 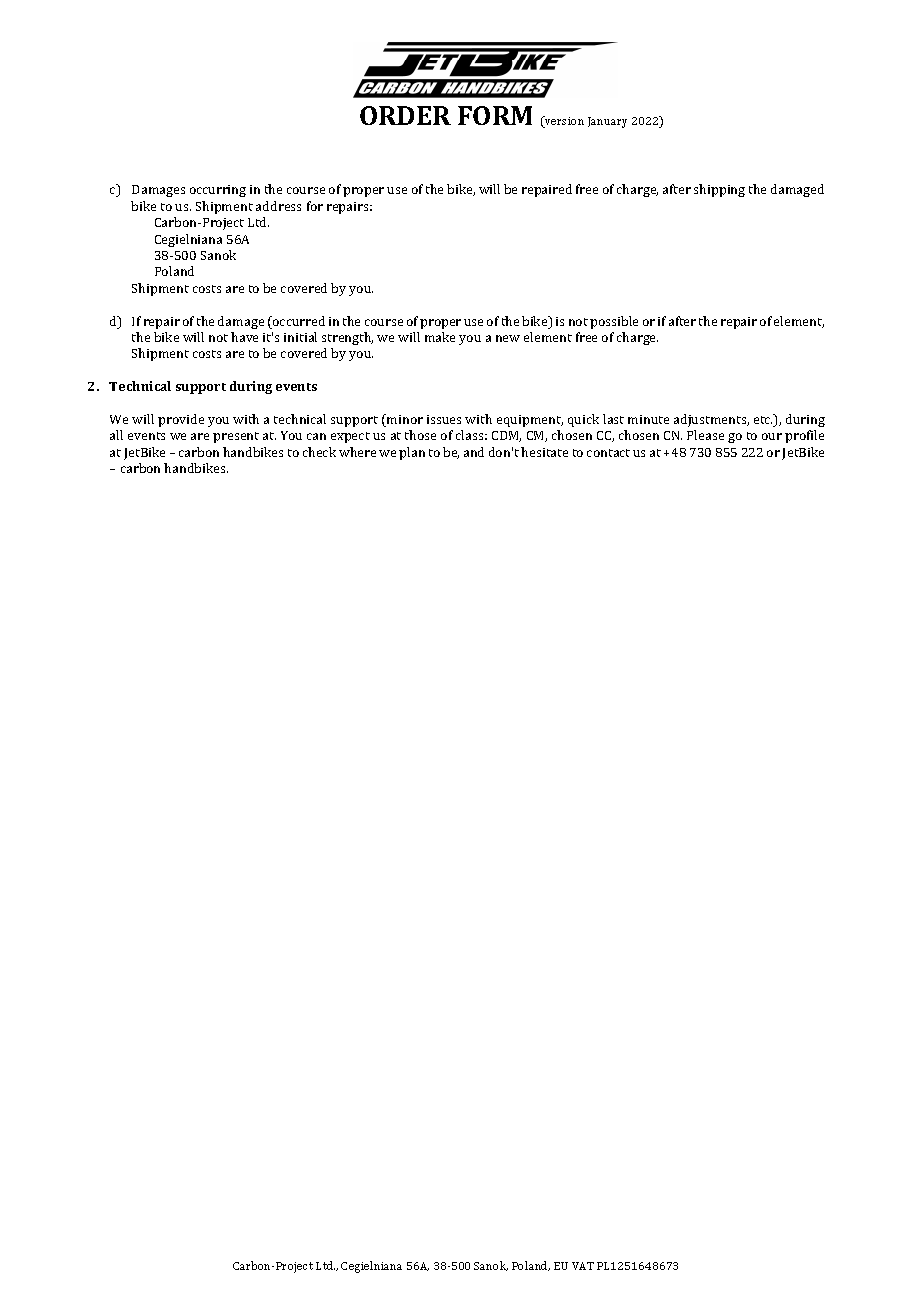 I want to click on present, so click(x=236, y=437).
